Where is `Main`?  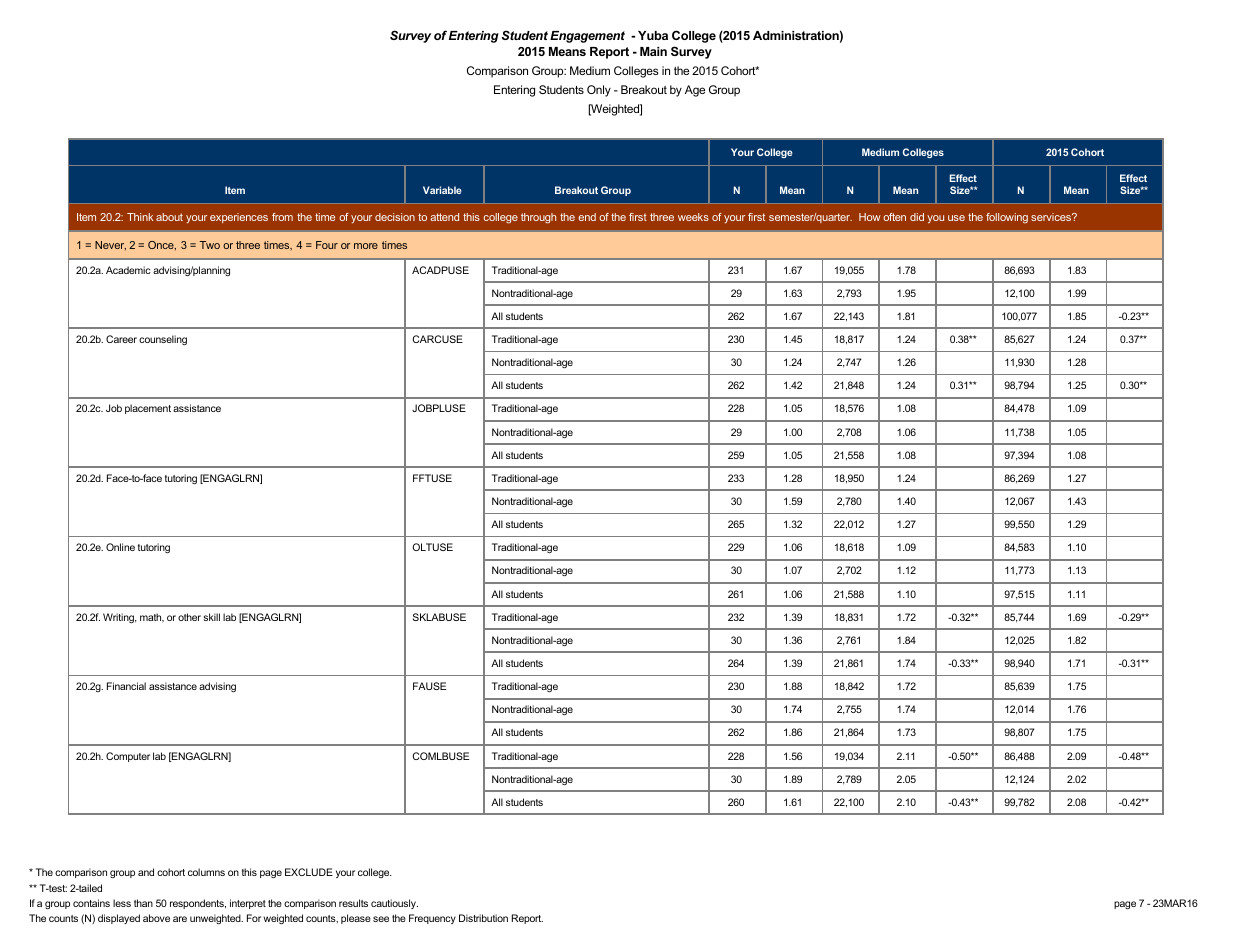 Main is located at coordinates (653, 51).
